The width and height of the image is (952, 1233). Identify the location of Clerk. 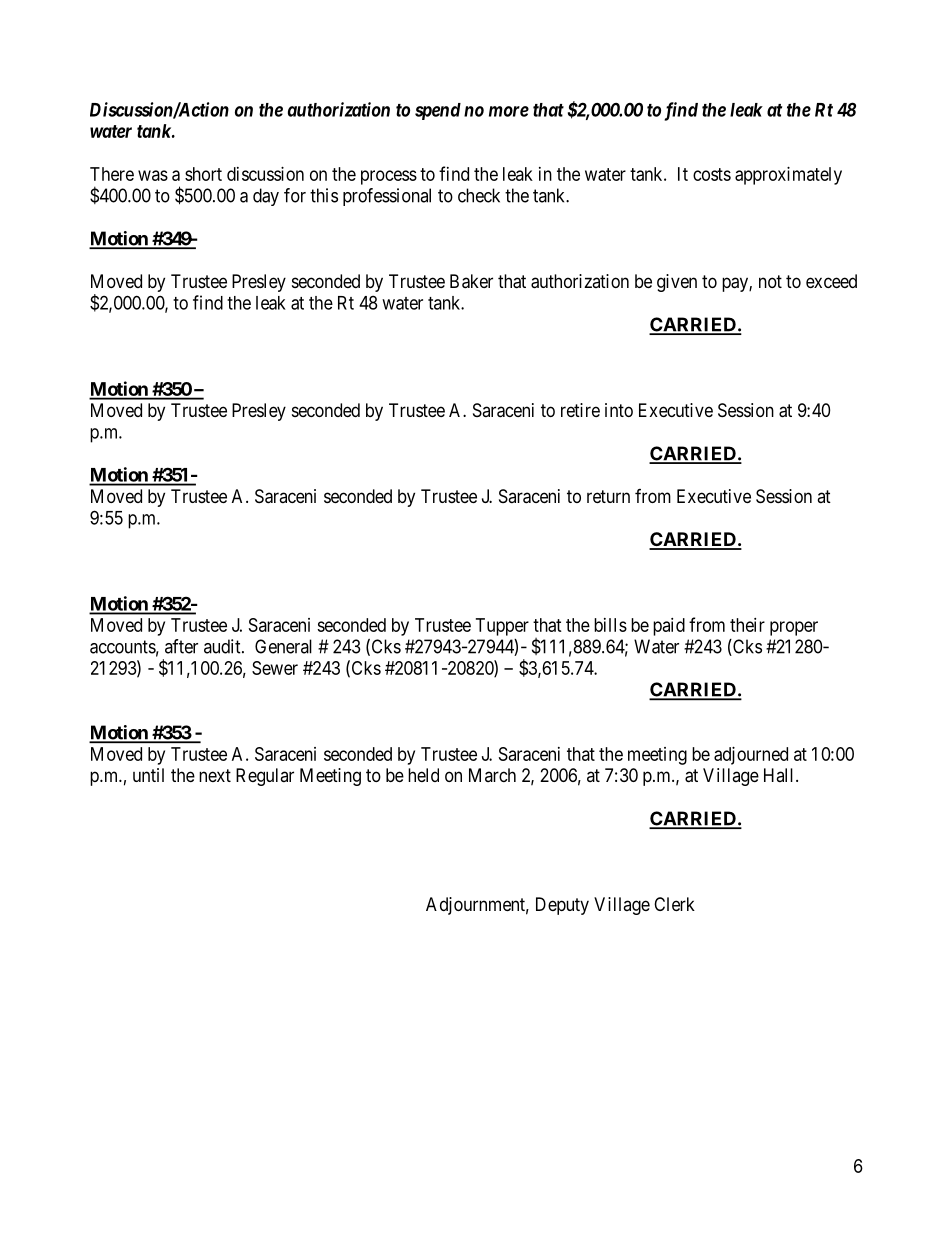
(674, 904).
